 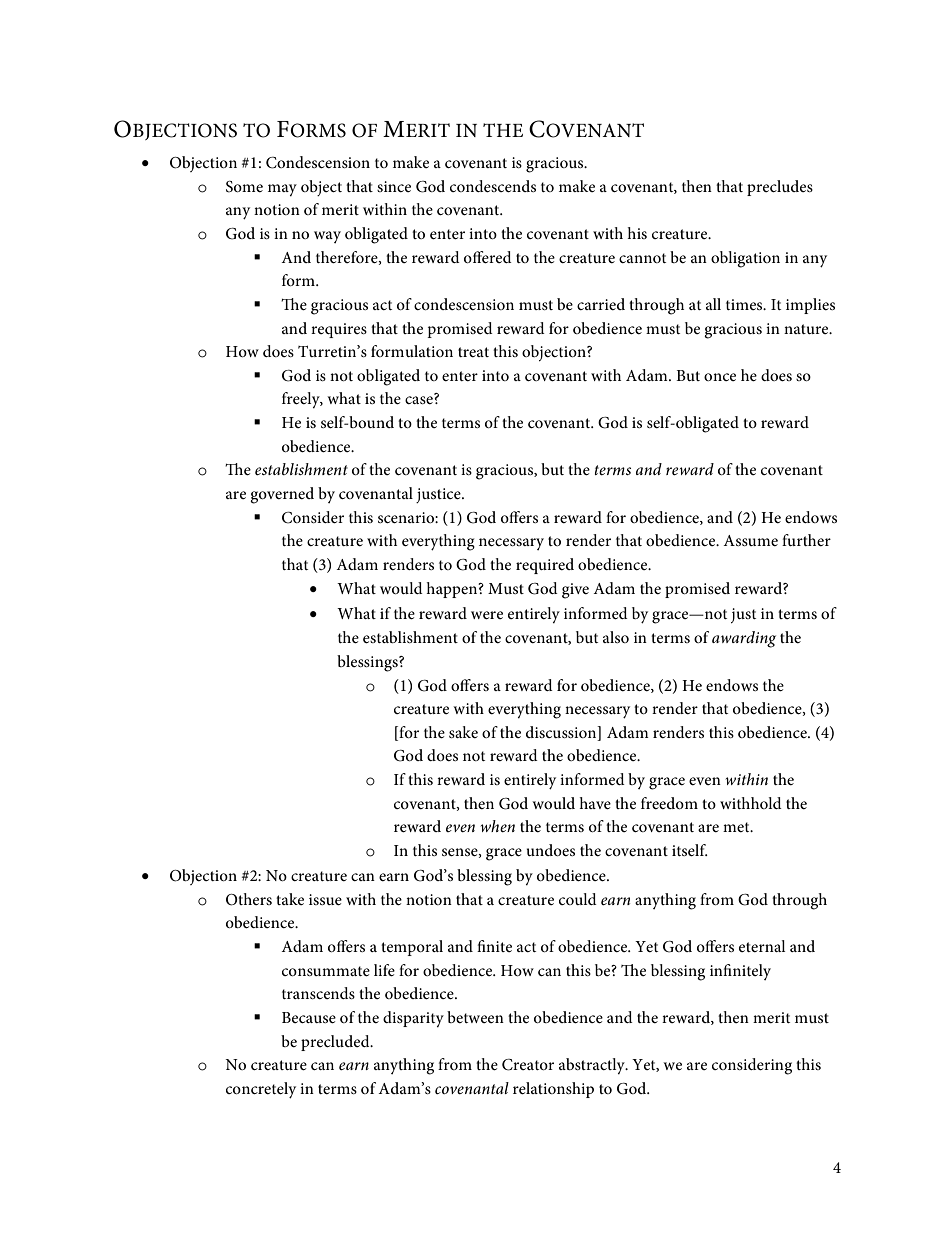 I want to click on way, so click(x=327, y=237).
